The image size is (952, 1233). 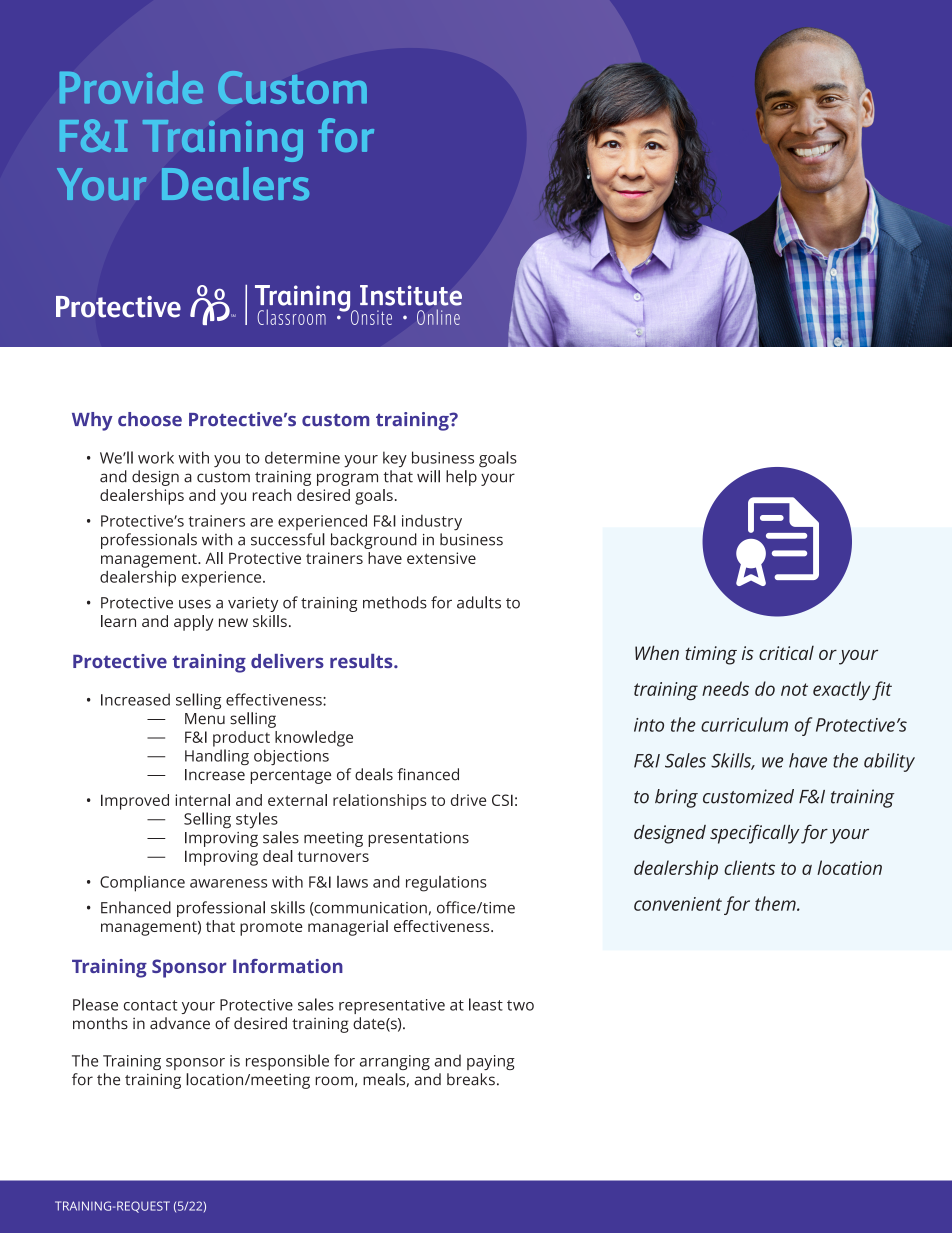 What do you see at coordinates (461, 478) in the screenshot?
I see `help` at bounding box center [461, 478].
